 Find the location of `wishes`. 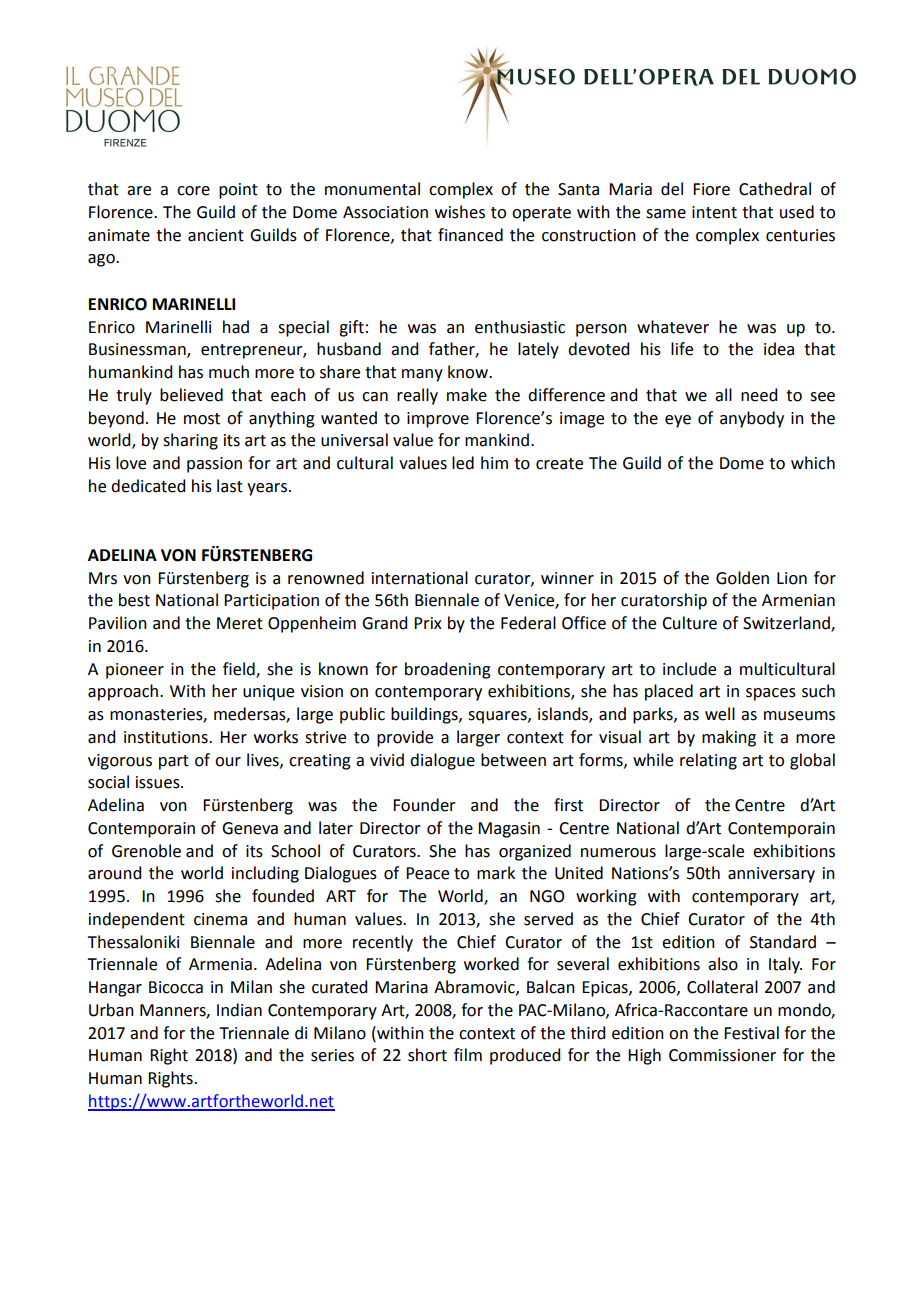

wishes is located at coordinates (460, 212).
